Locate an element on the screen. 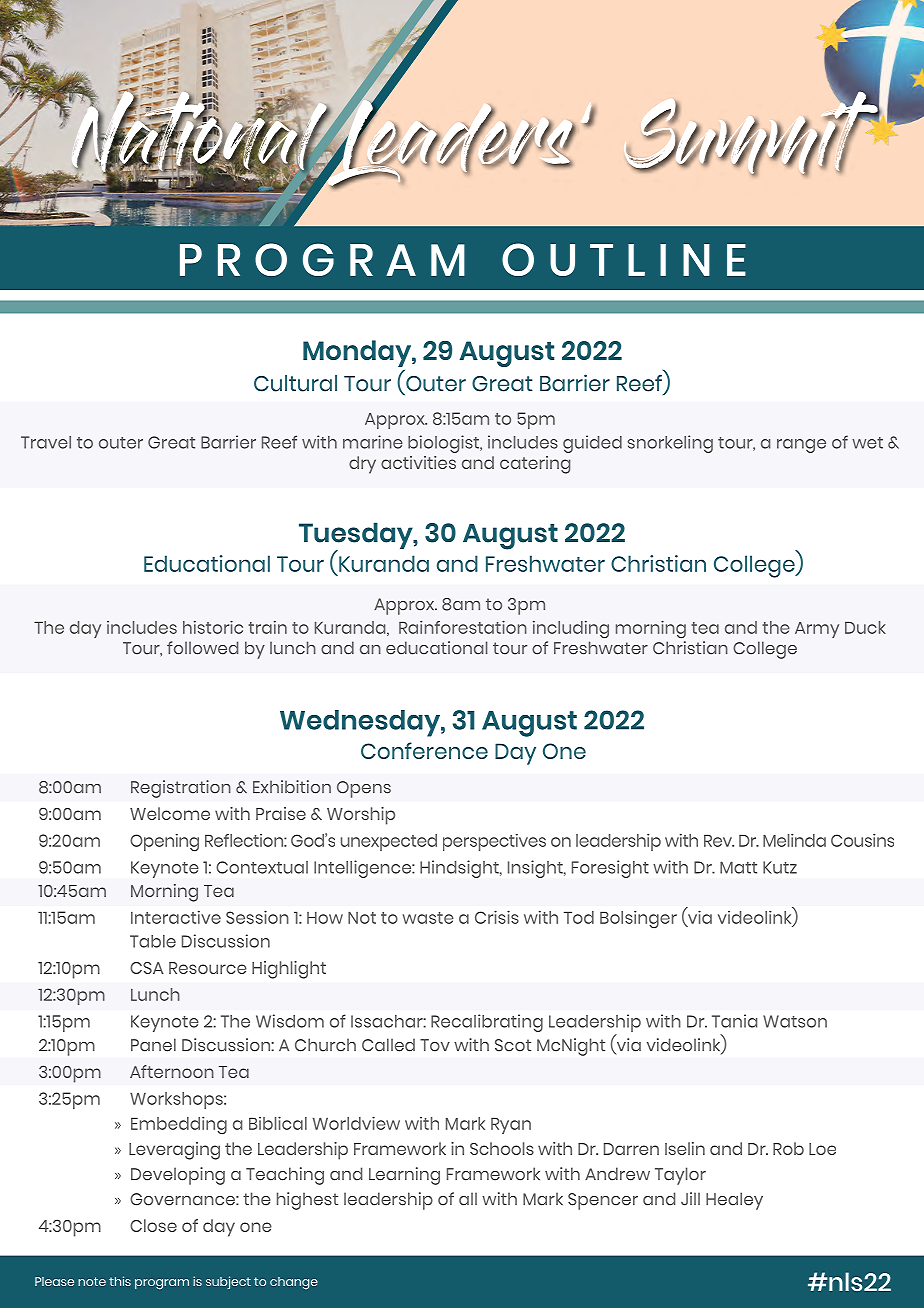 This screenshot has width=924, height=1308. range is located at coordinates (801, 446).
